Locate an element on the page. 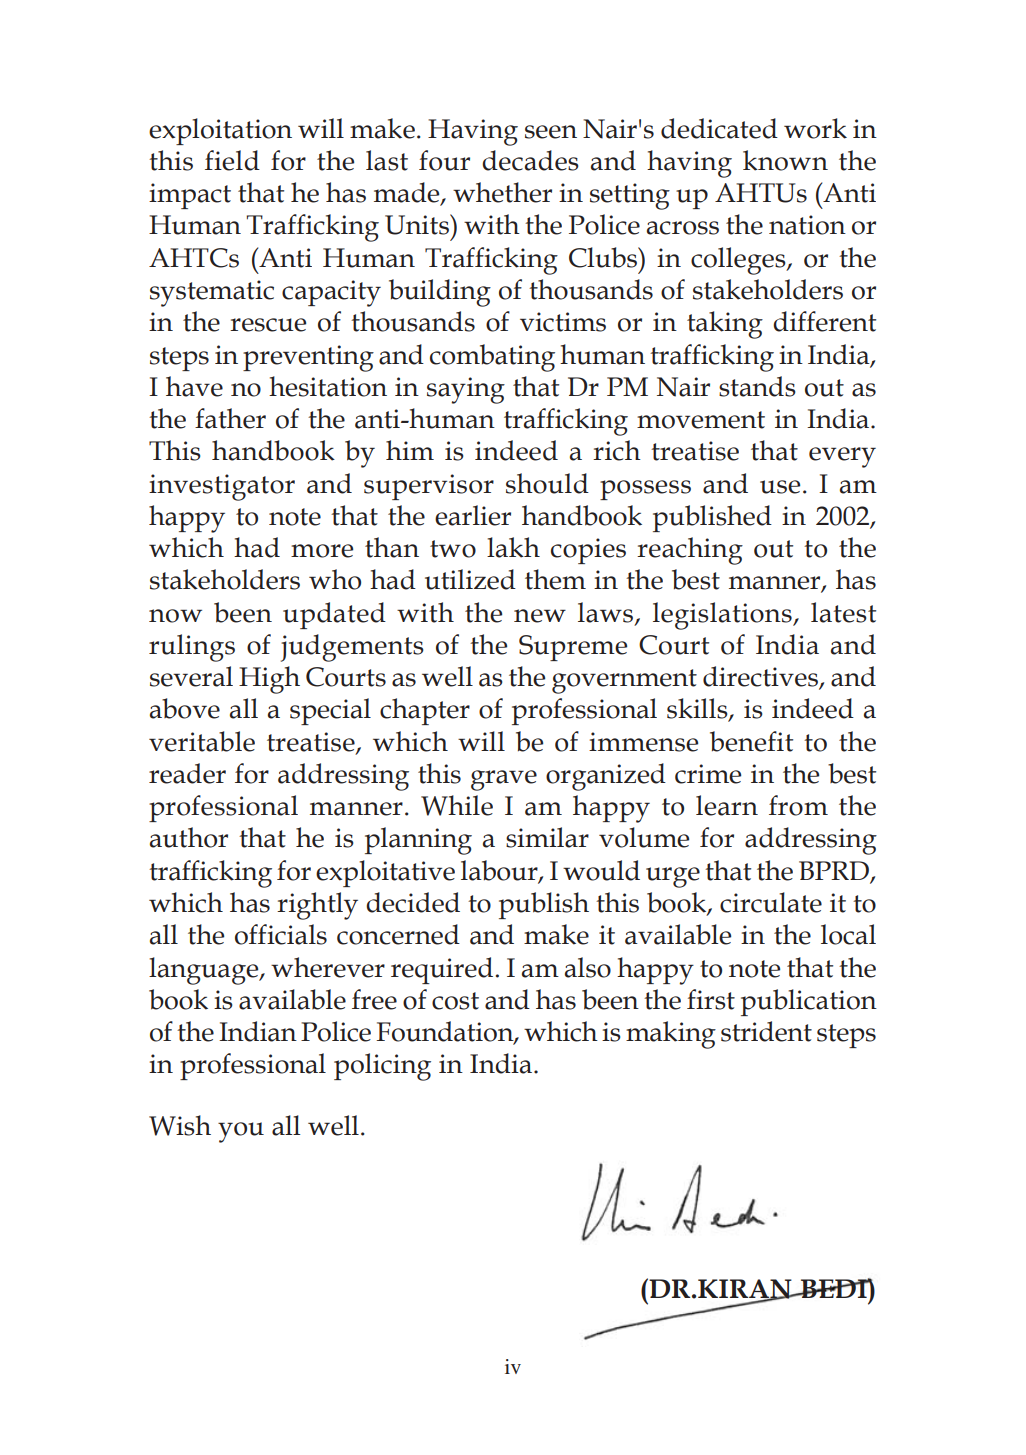  field is located at coordinates (232, 160).
